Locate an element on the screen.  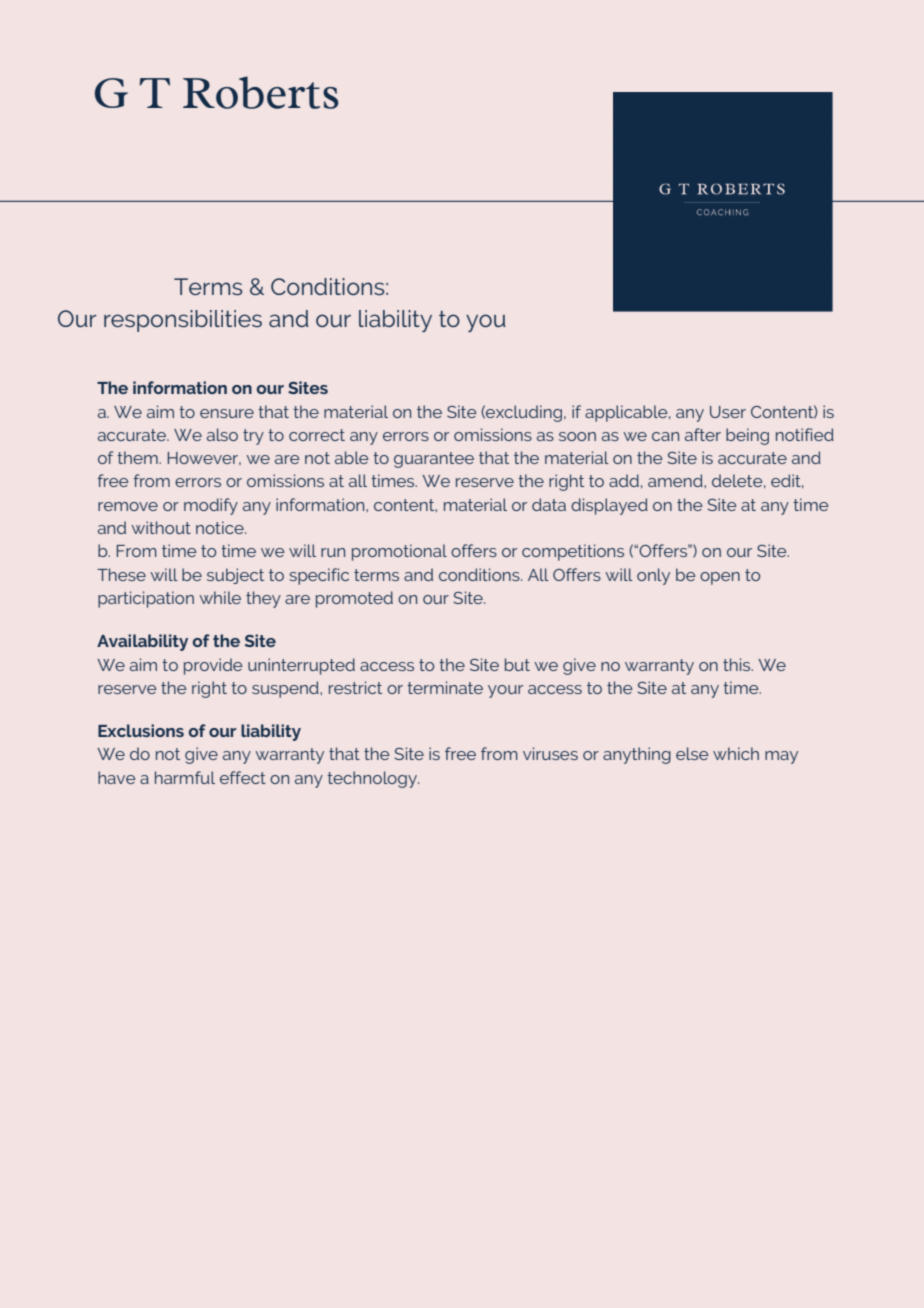
User is located at coordinates (728, 412).
